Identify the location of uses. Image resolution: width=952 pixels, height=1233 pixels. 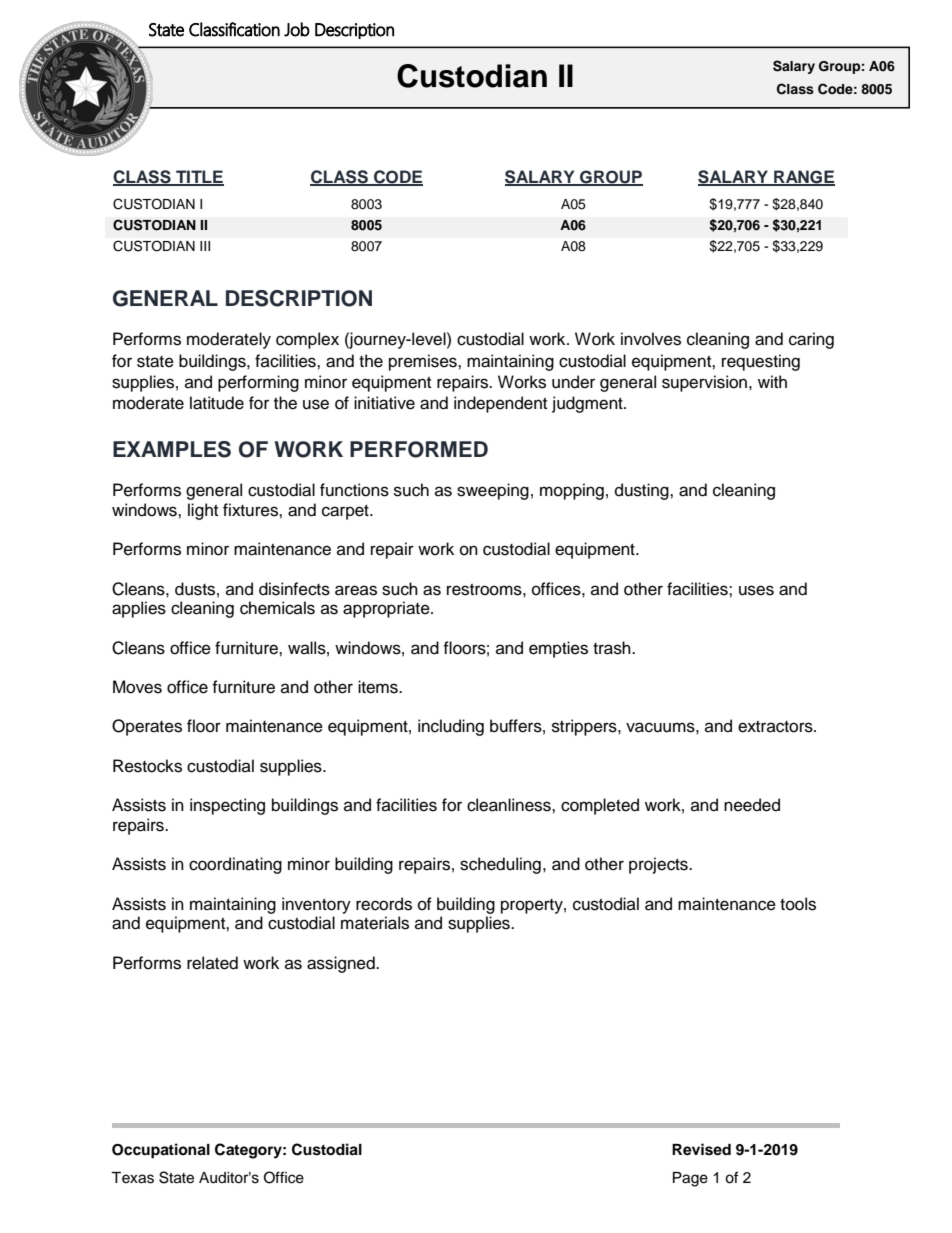
(756, 590).
